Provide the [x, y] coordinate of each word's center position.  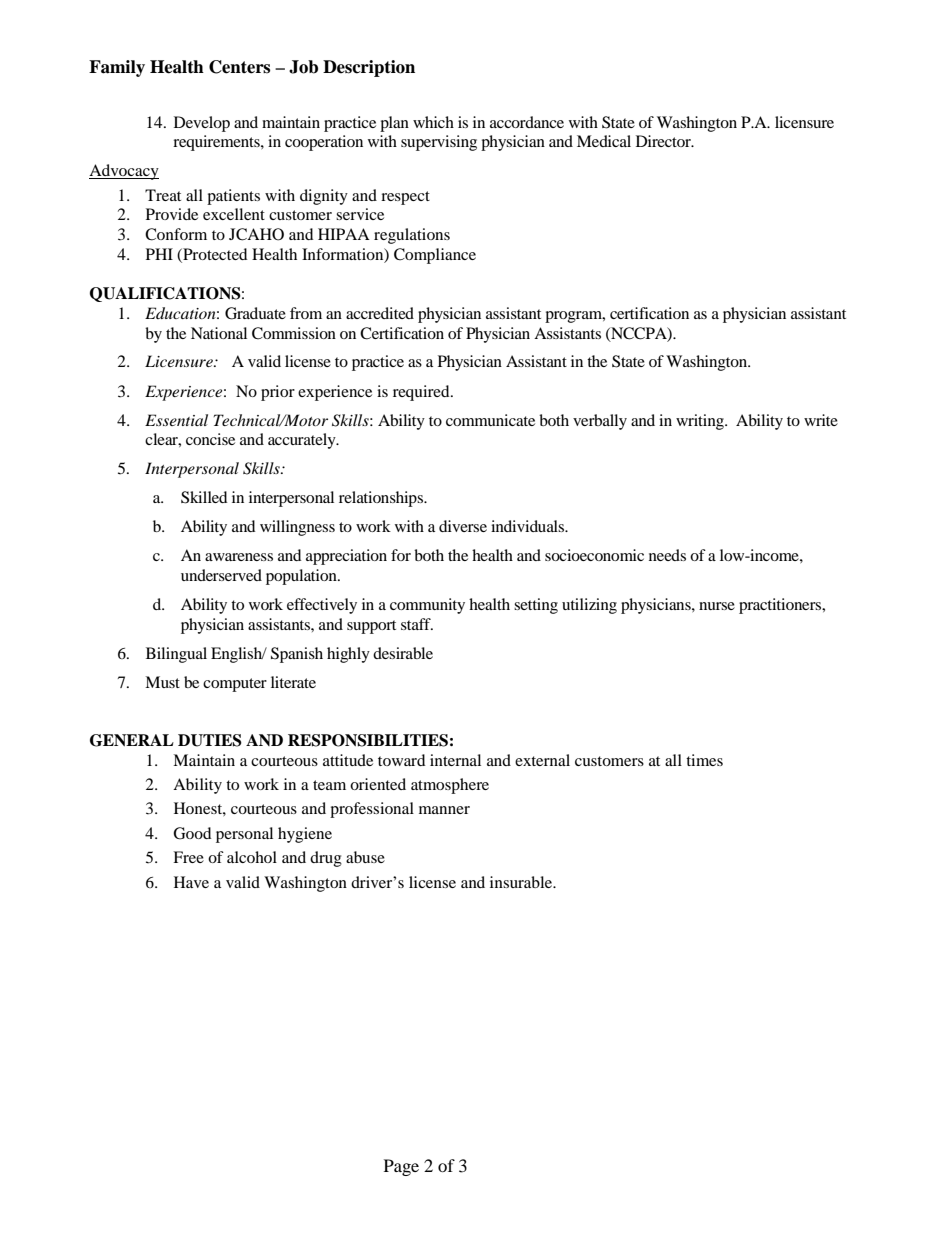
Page [401, 1167]
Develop [202, 124]
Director [664, 141]
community [427, 606]
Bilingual [176, 655]
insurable [522, 882]
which [433, 122]
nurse [717, 606]
